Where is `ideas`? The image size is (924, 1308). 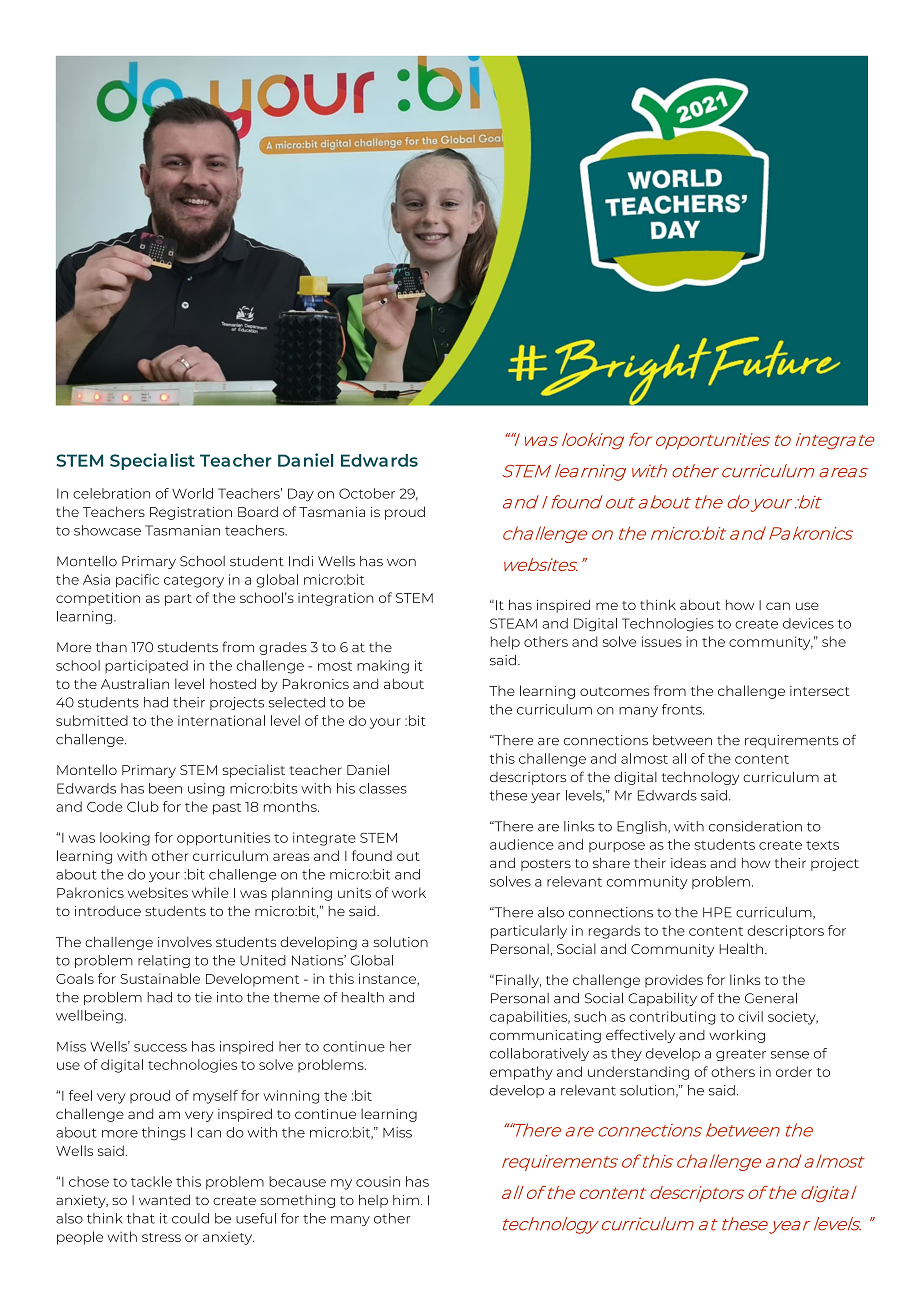 ideas is located at coordinates (688, 863).
